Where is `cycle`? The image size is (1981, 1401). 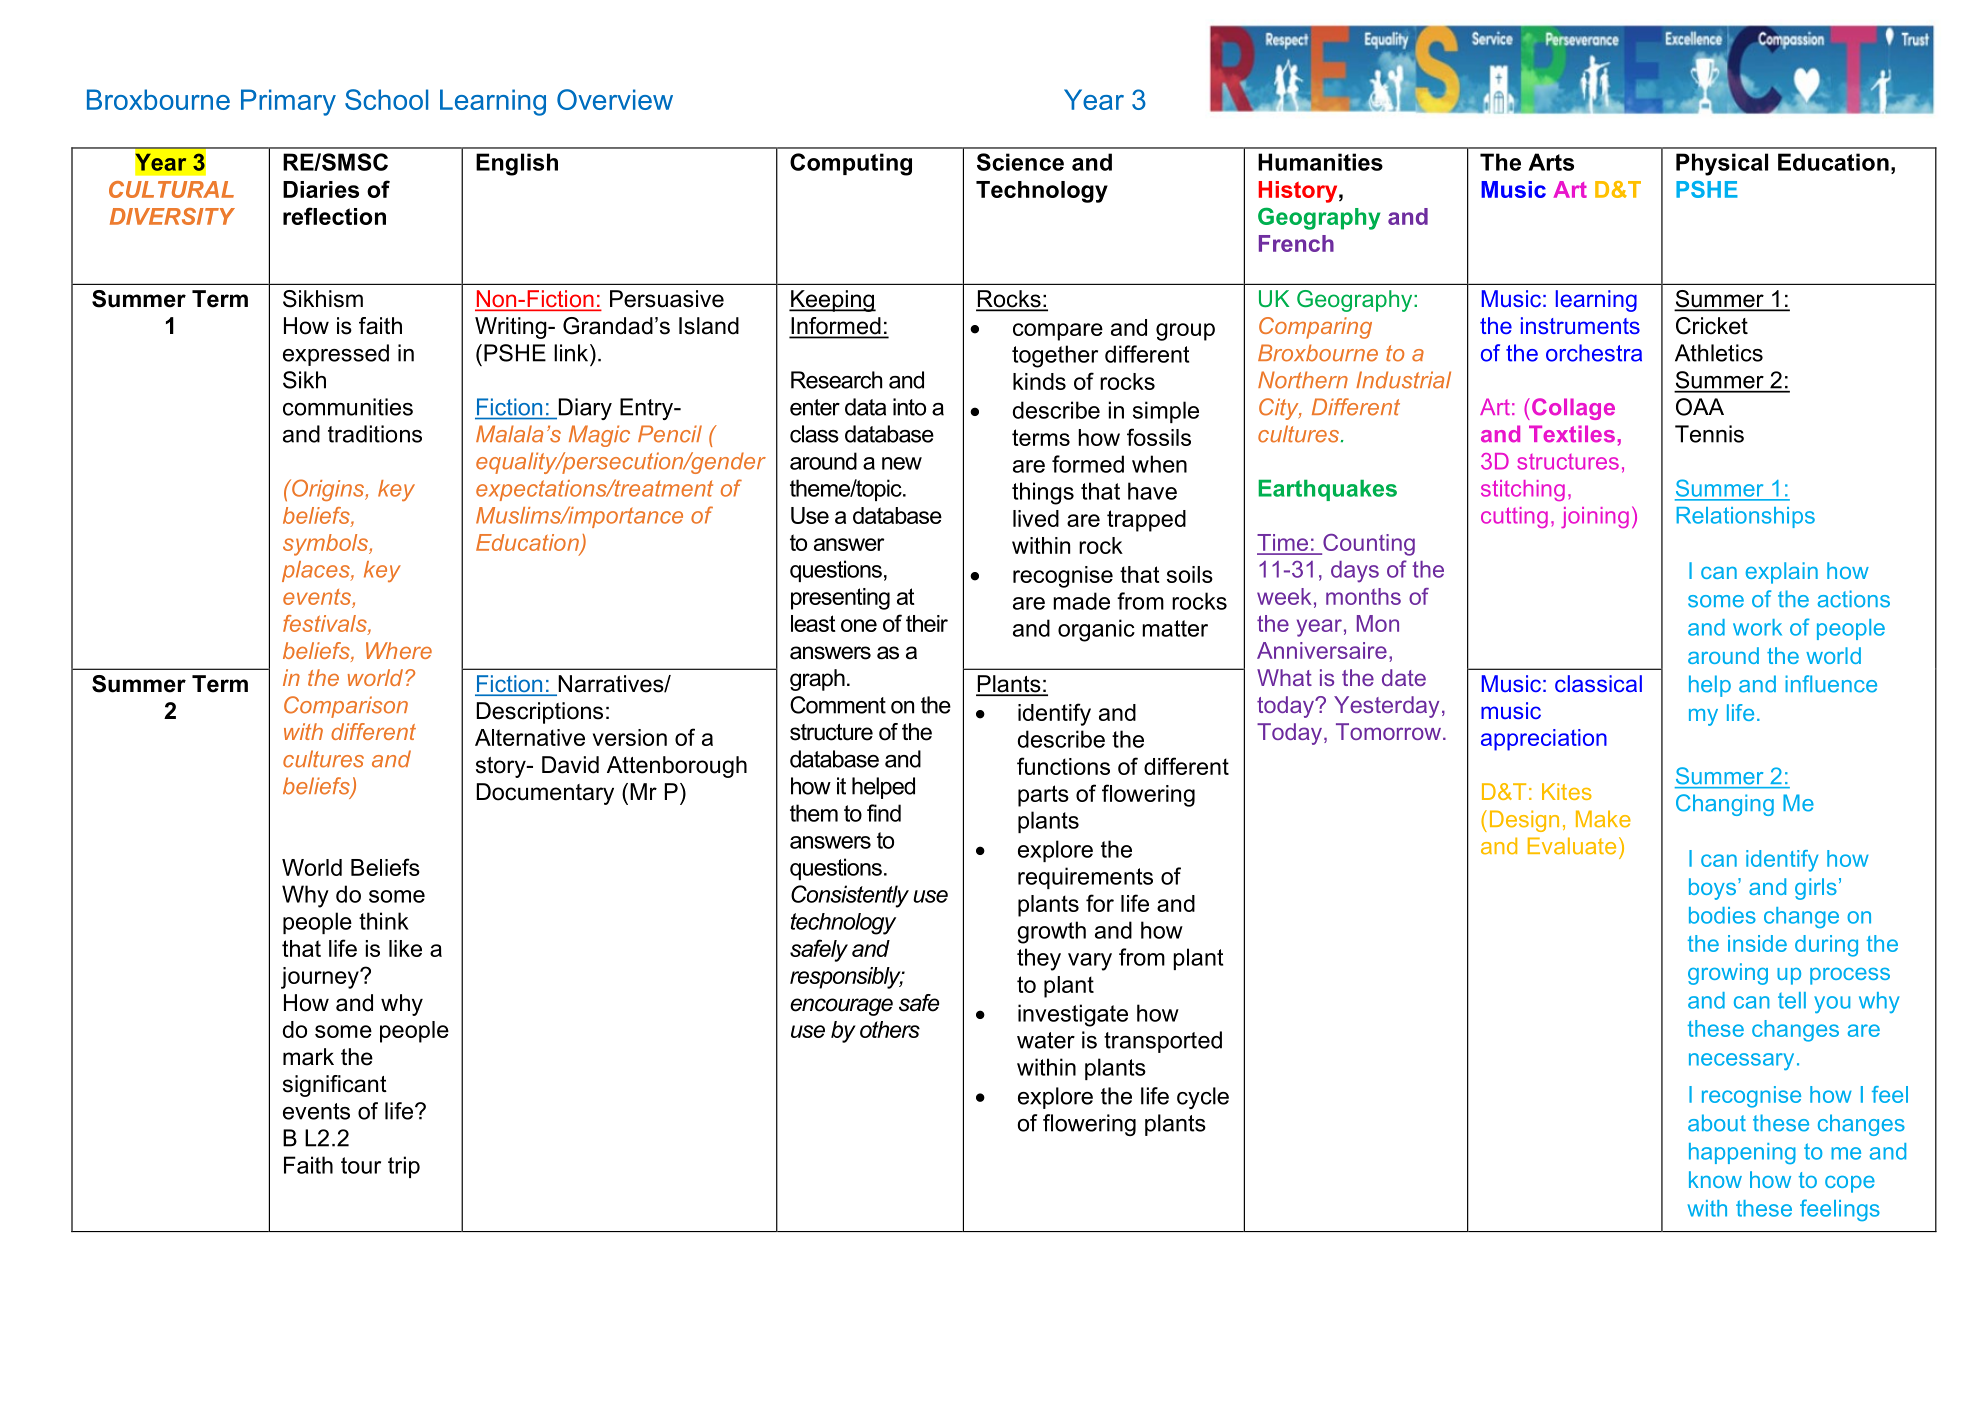
cycle is located at coordinates (1203, 1098).
